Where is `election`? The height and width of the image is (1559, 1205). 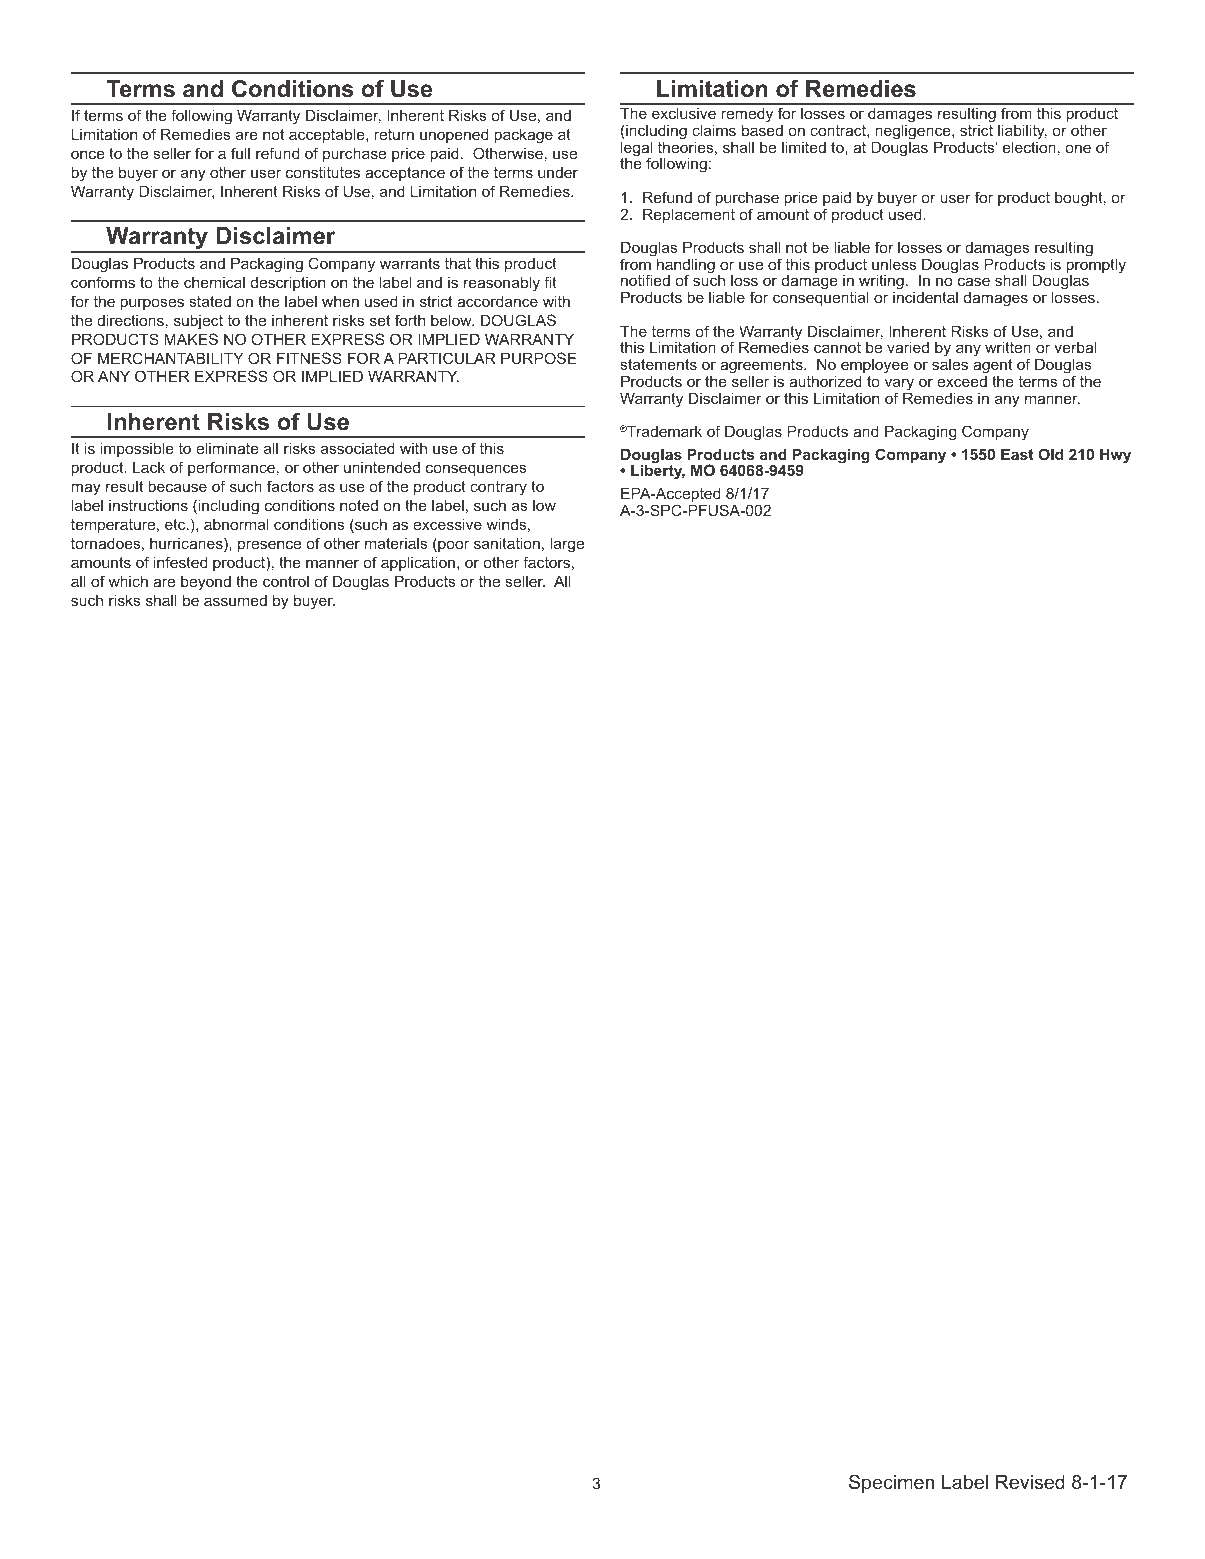 election is located at coordinates (1029, 146).
